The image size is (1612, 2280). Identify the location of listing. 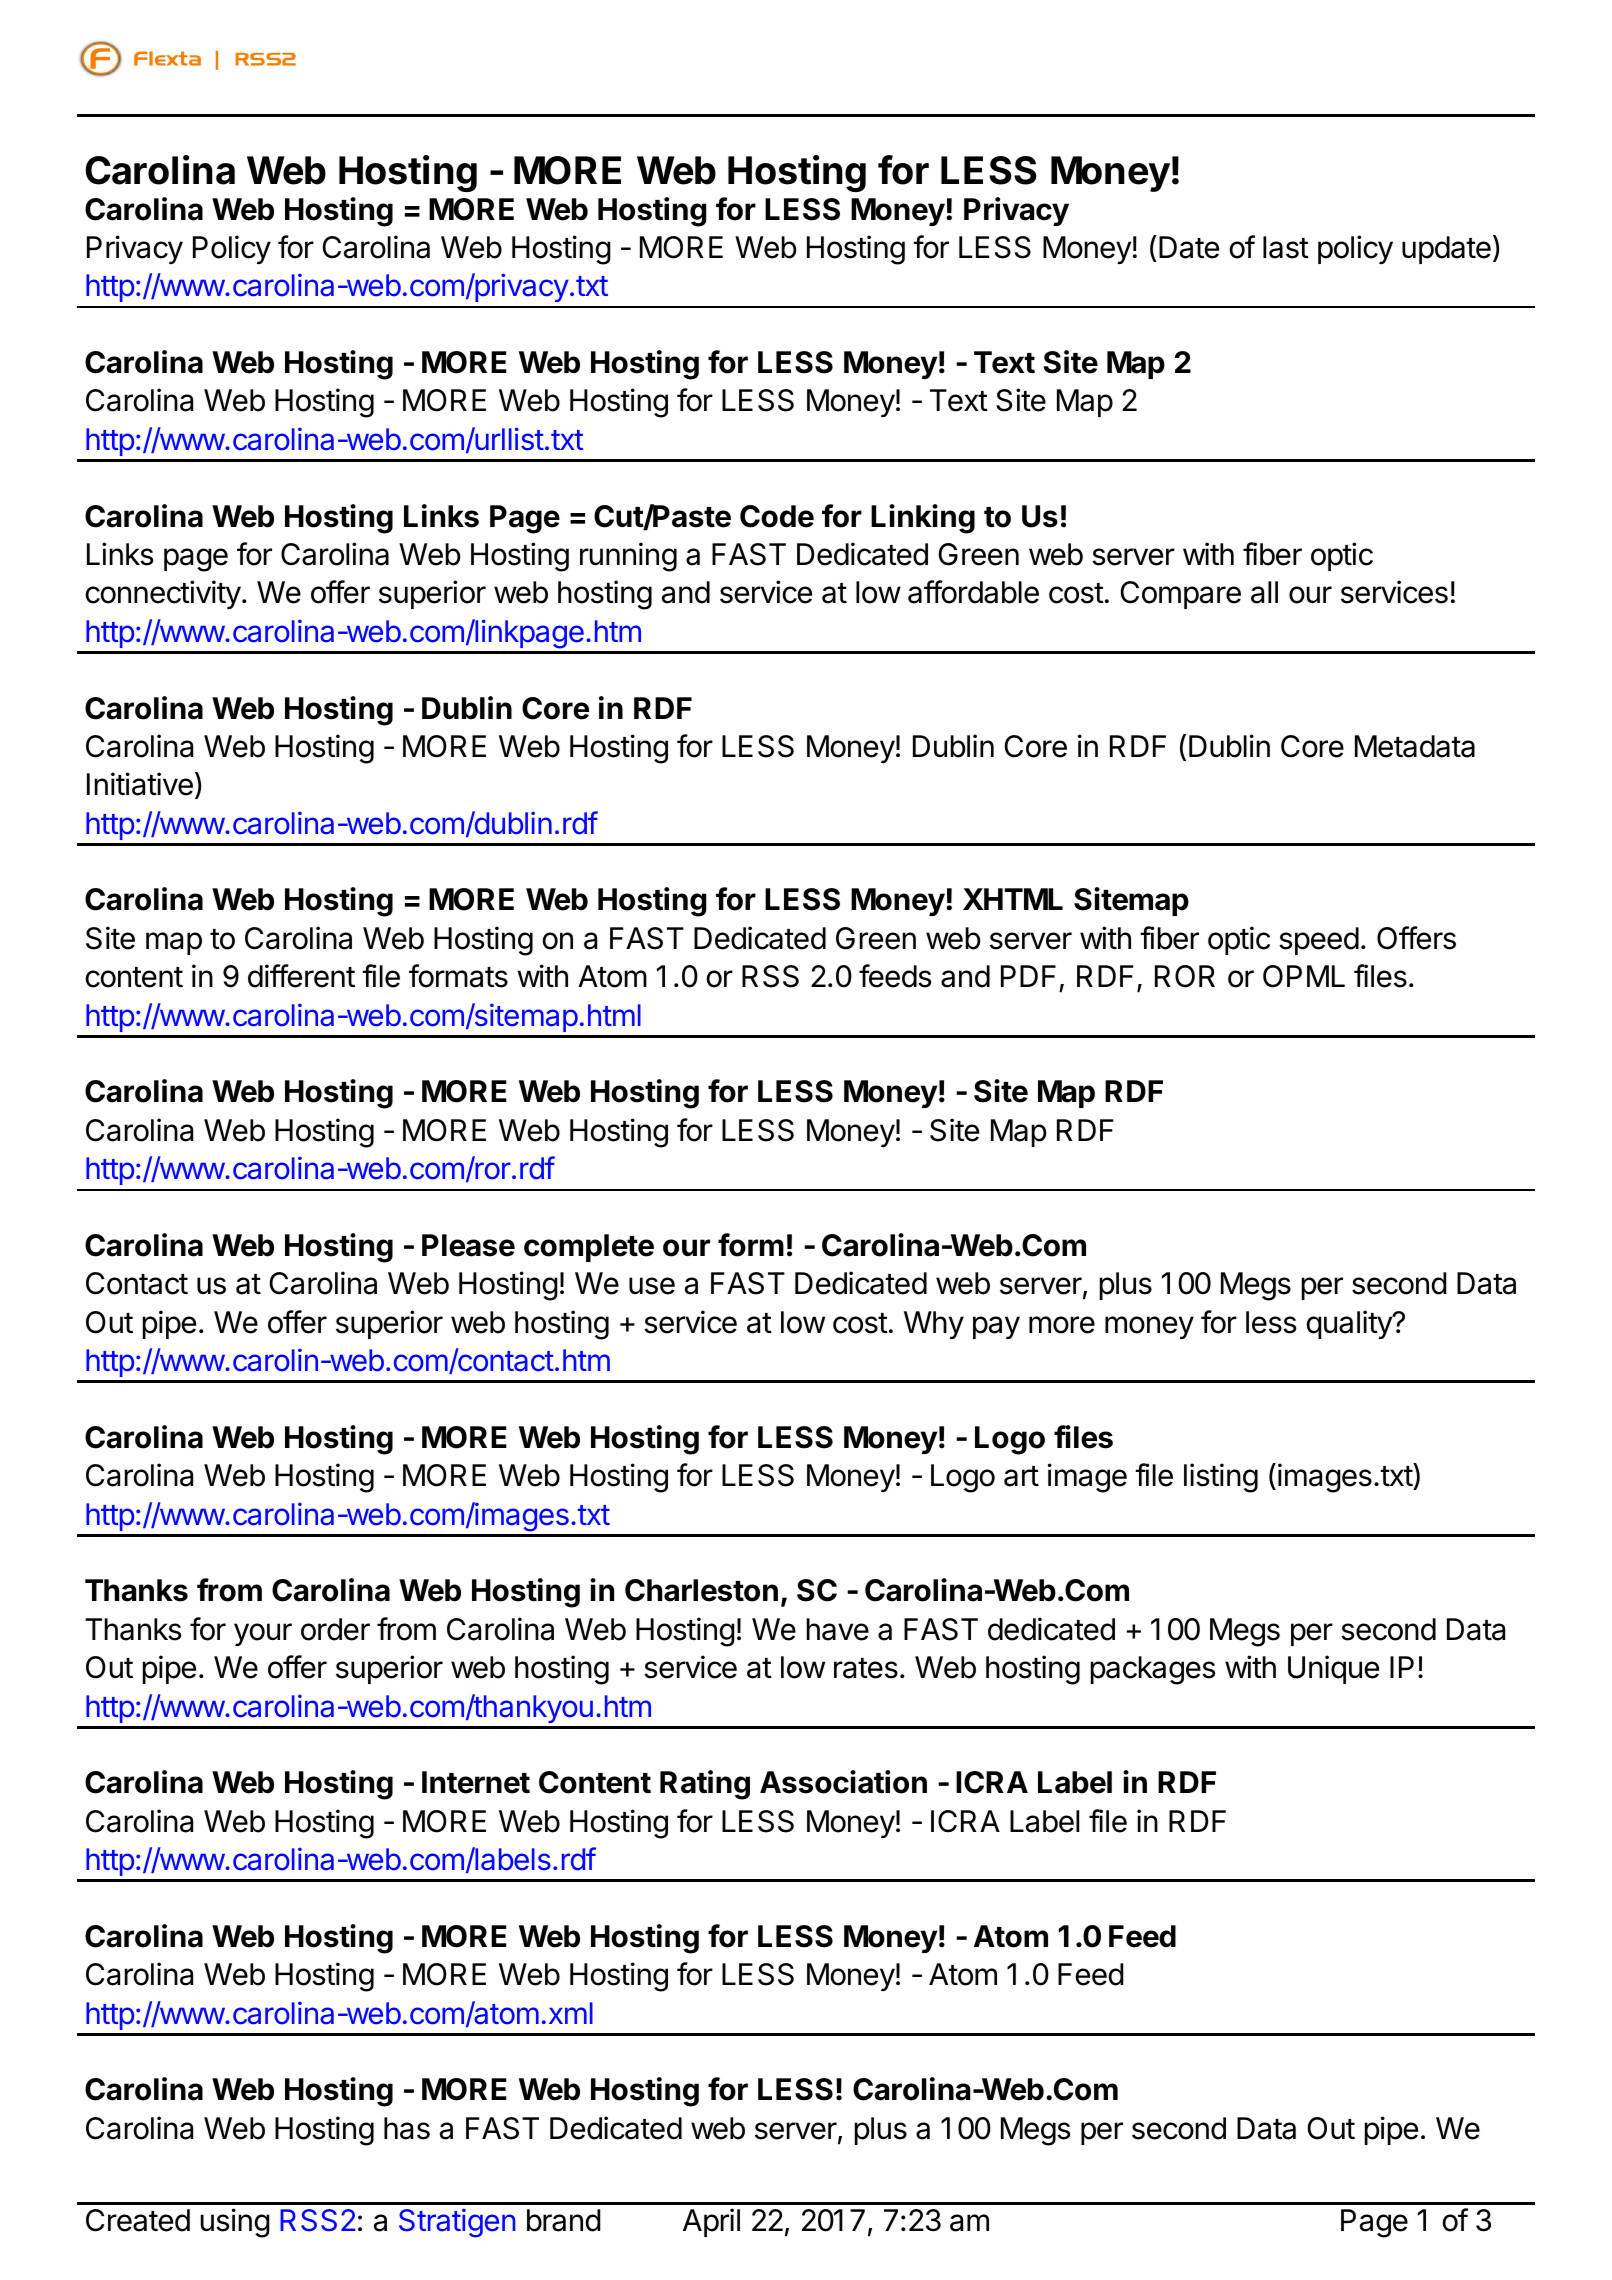
(1221, 1478).
